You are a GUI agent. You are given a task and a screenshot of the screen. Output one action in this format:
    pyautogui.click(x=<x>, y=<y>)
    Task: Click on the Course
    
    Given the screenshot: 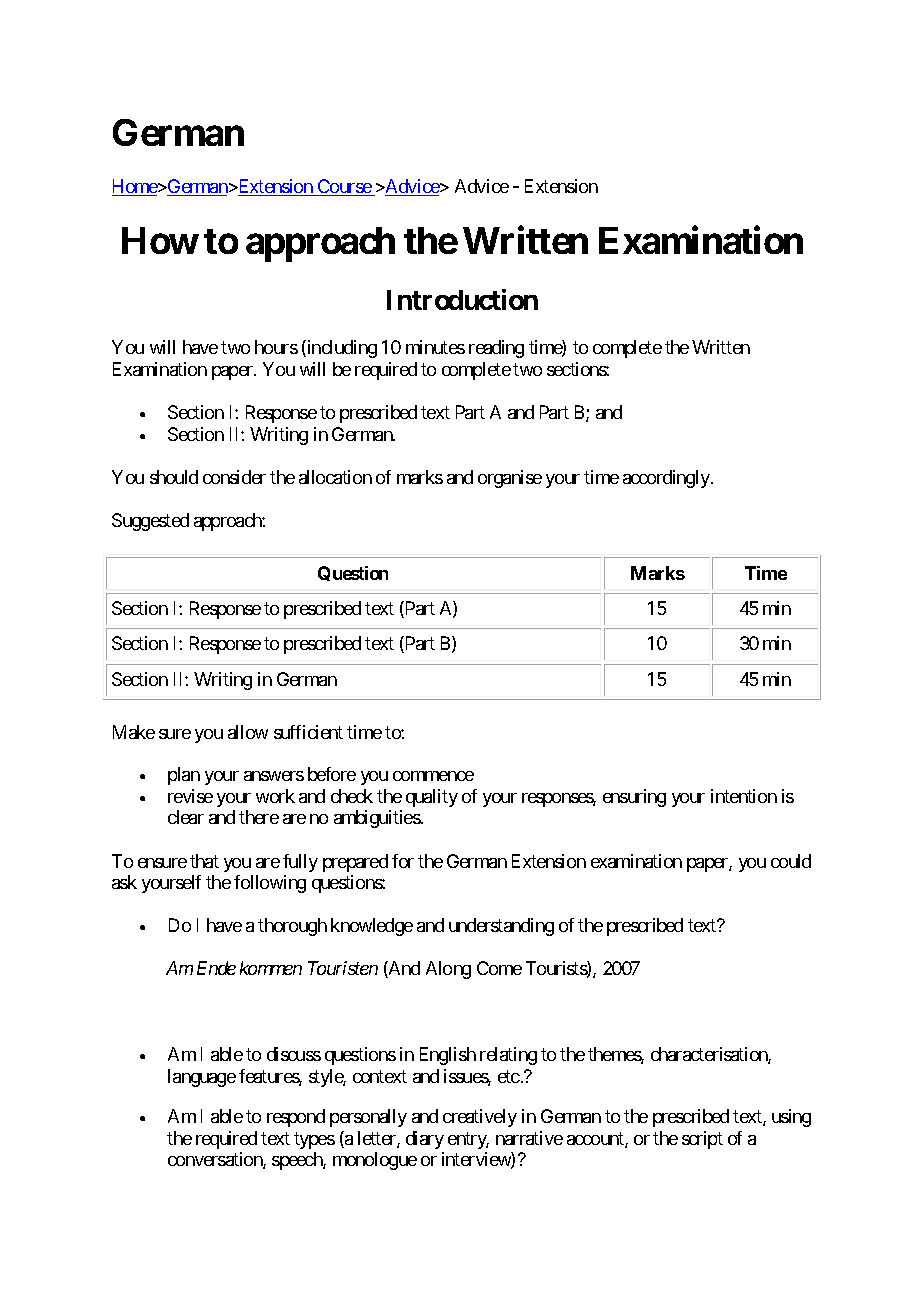 What is the action you would take?
    pyautogui.click(x=344, y=187)
